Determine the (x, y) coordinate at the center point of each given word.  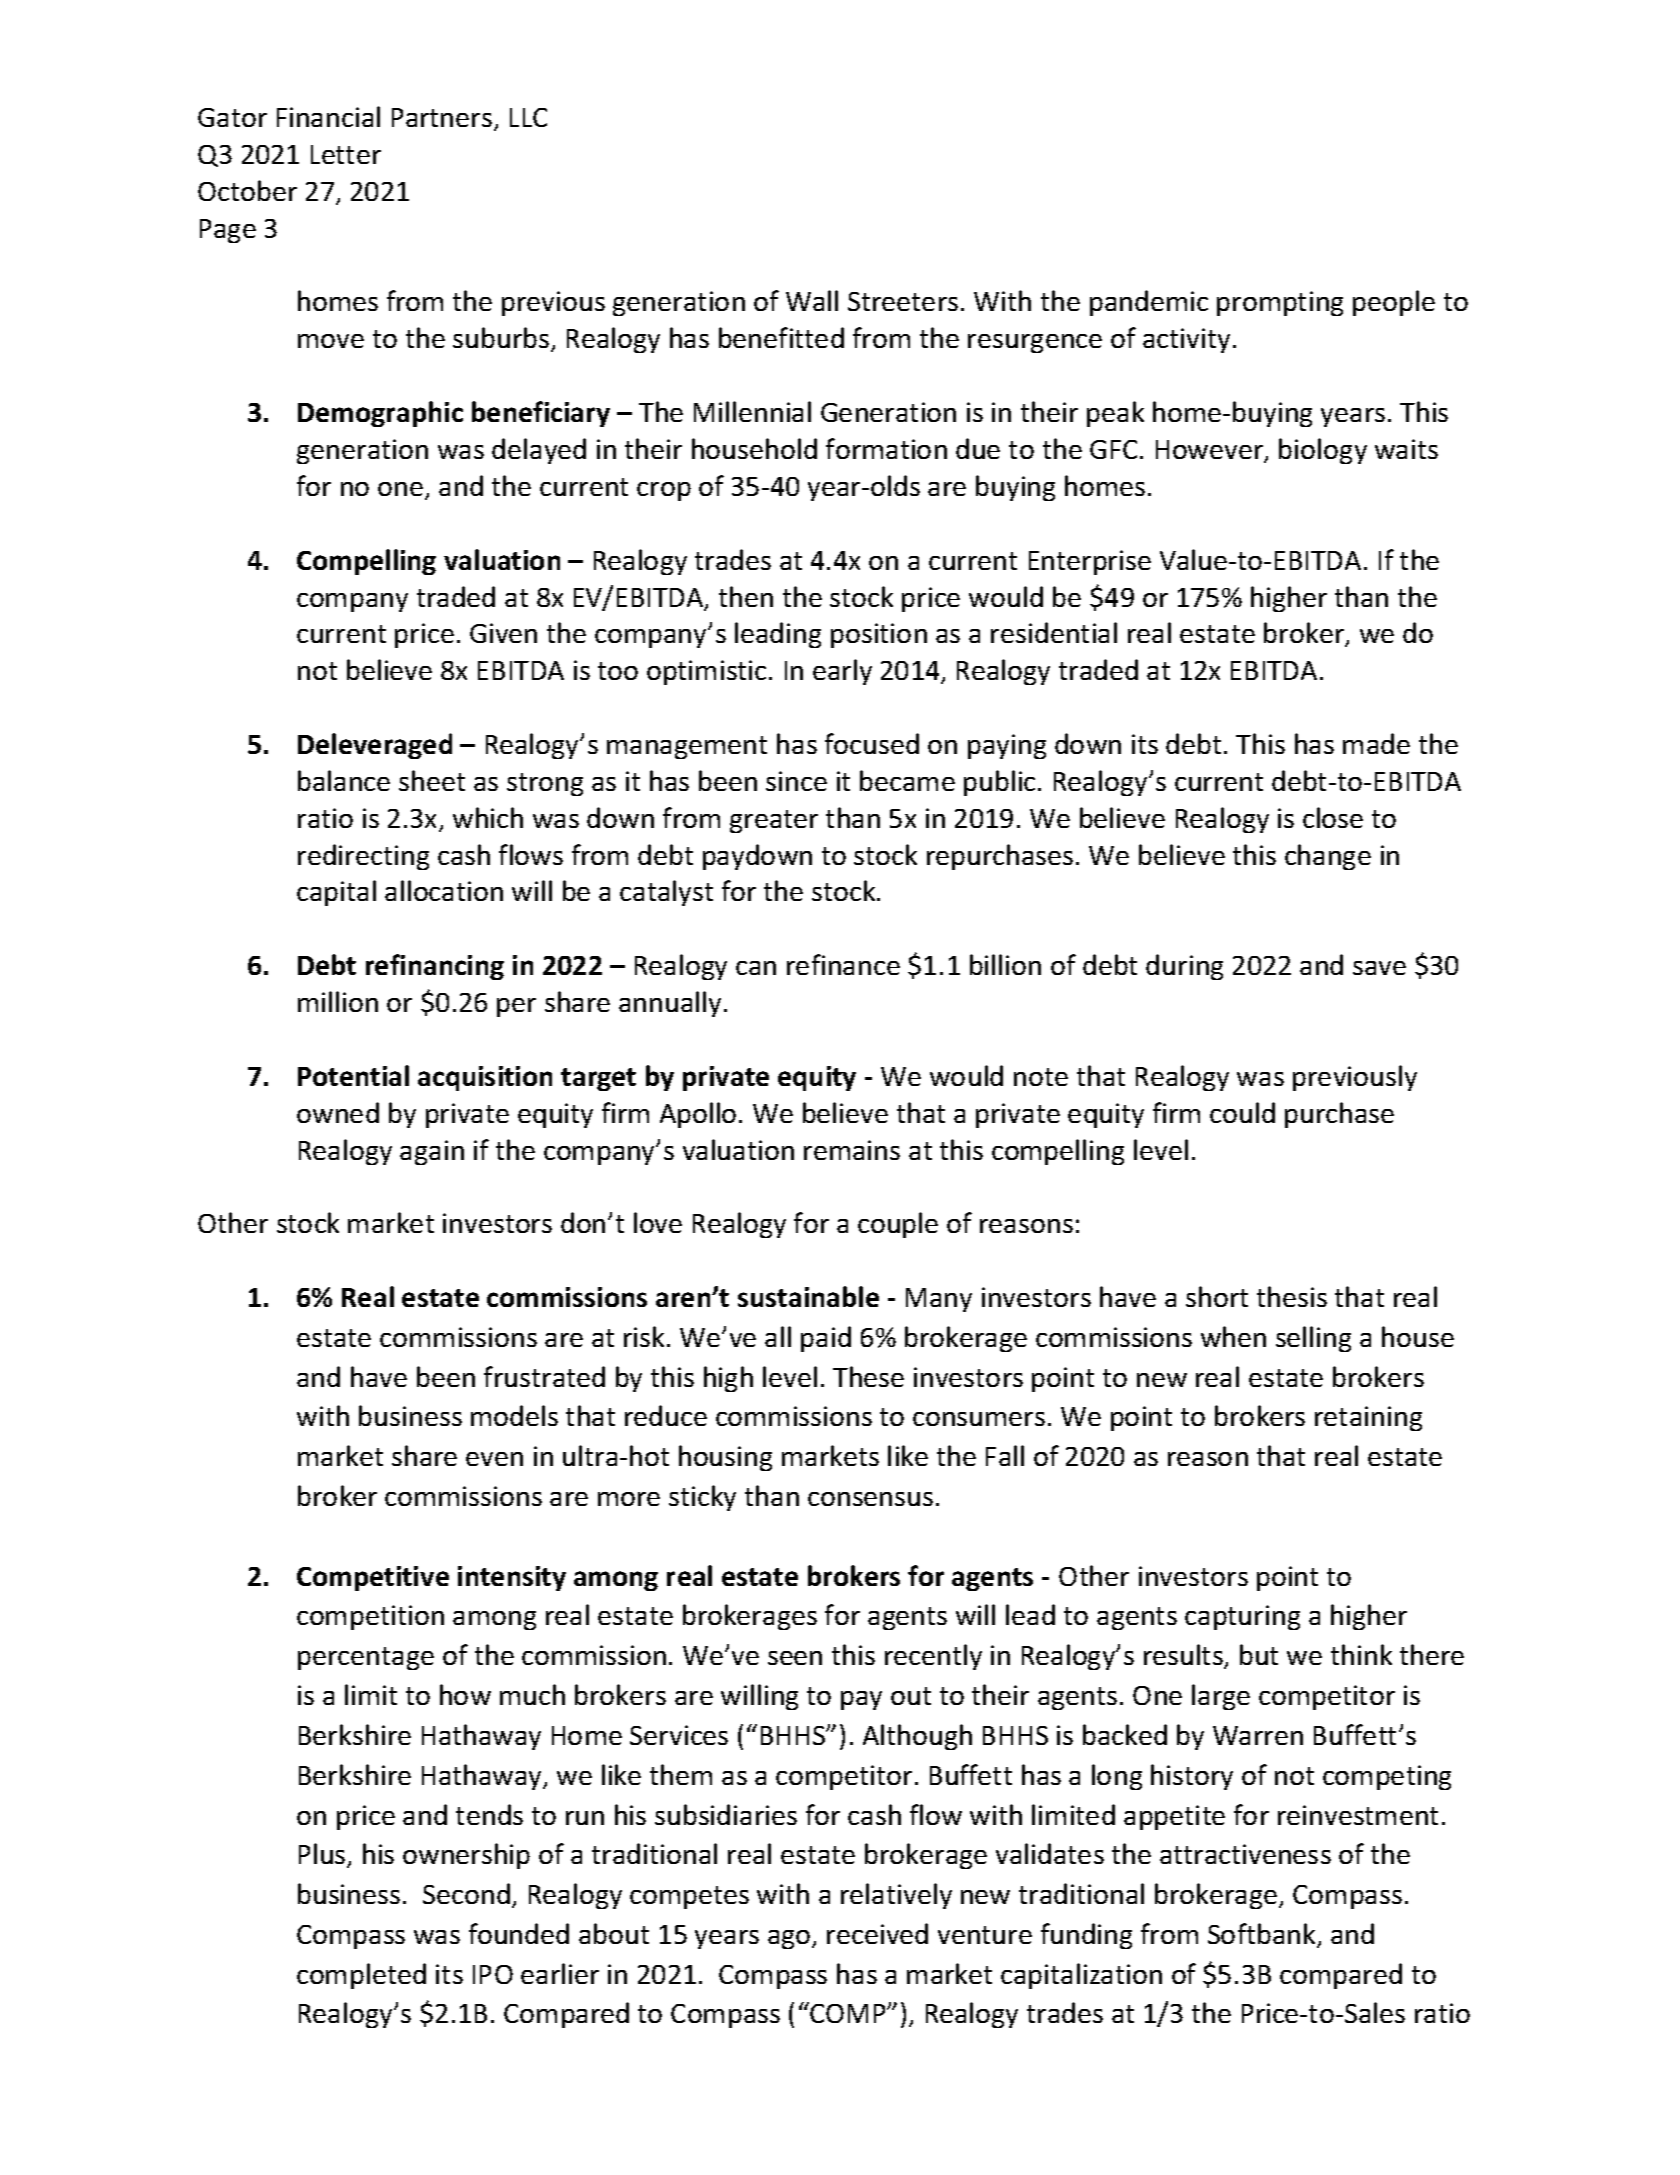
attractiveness (1245, 1854)
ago (790, 1939)
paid (826, 1339)
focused (872, 743)
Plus (323, 1855)
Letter (346, 154)
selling (1313, 1339)
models (514, 1415)
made (1376, 743)
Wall (812, 300)
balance (344, 780)
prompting (1280, 303)
